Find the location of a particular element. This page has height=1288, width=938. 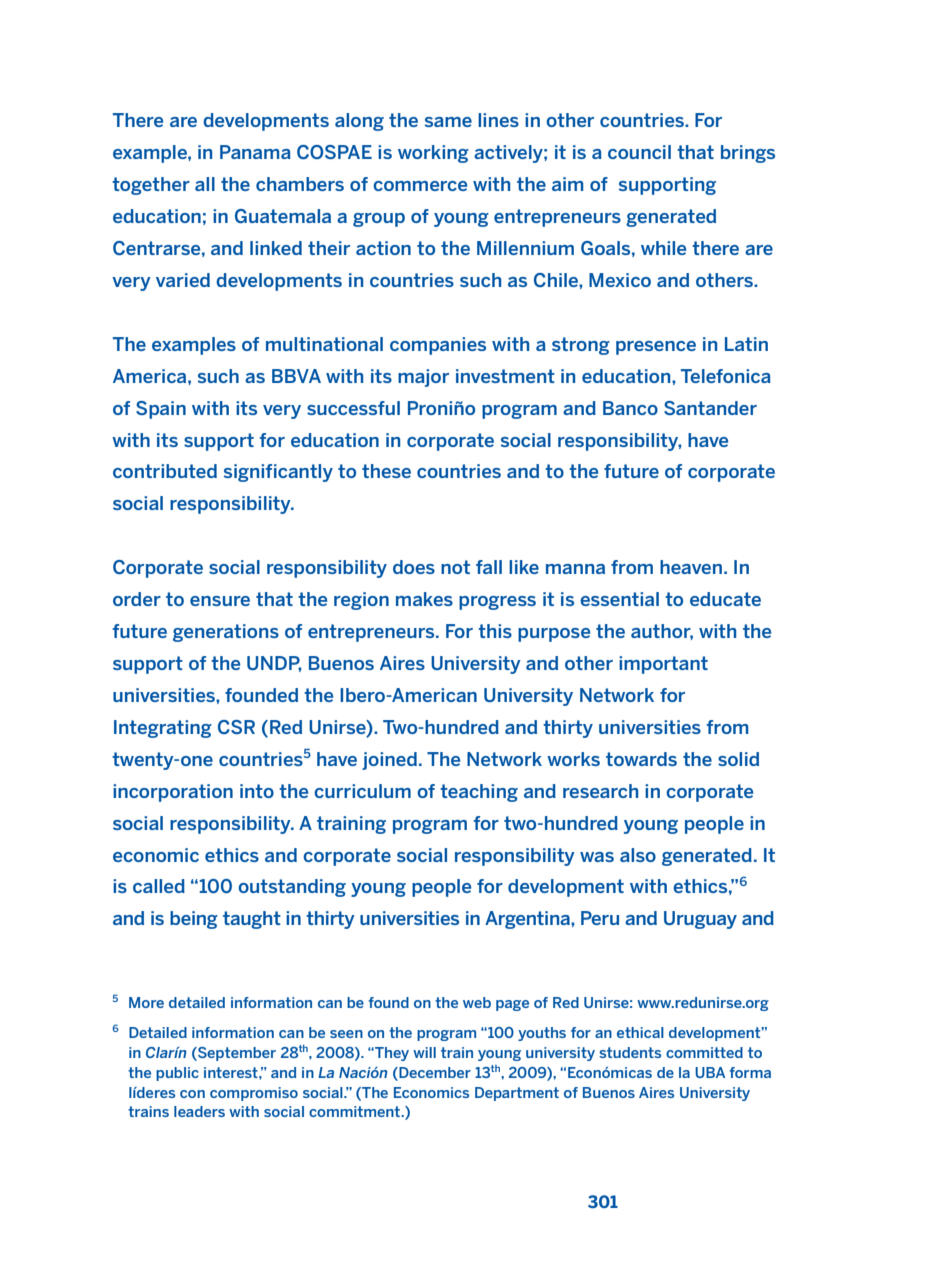

towards is located at coordinates (641, 759).
